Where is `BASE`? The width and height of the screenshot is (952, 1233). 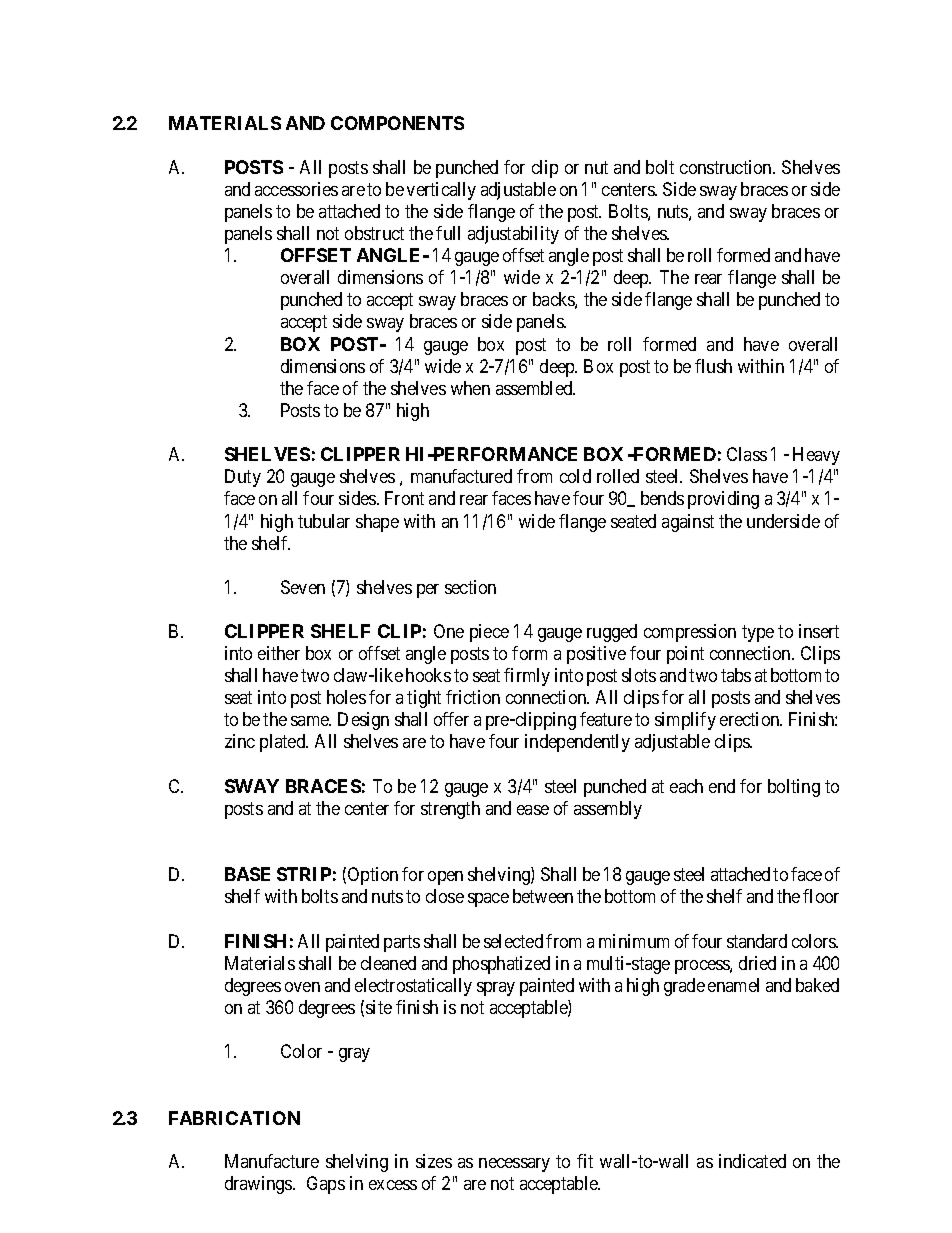
BASE is located at coordinates (247, 874).
